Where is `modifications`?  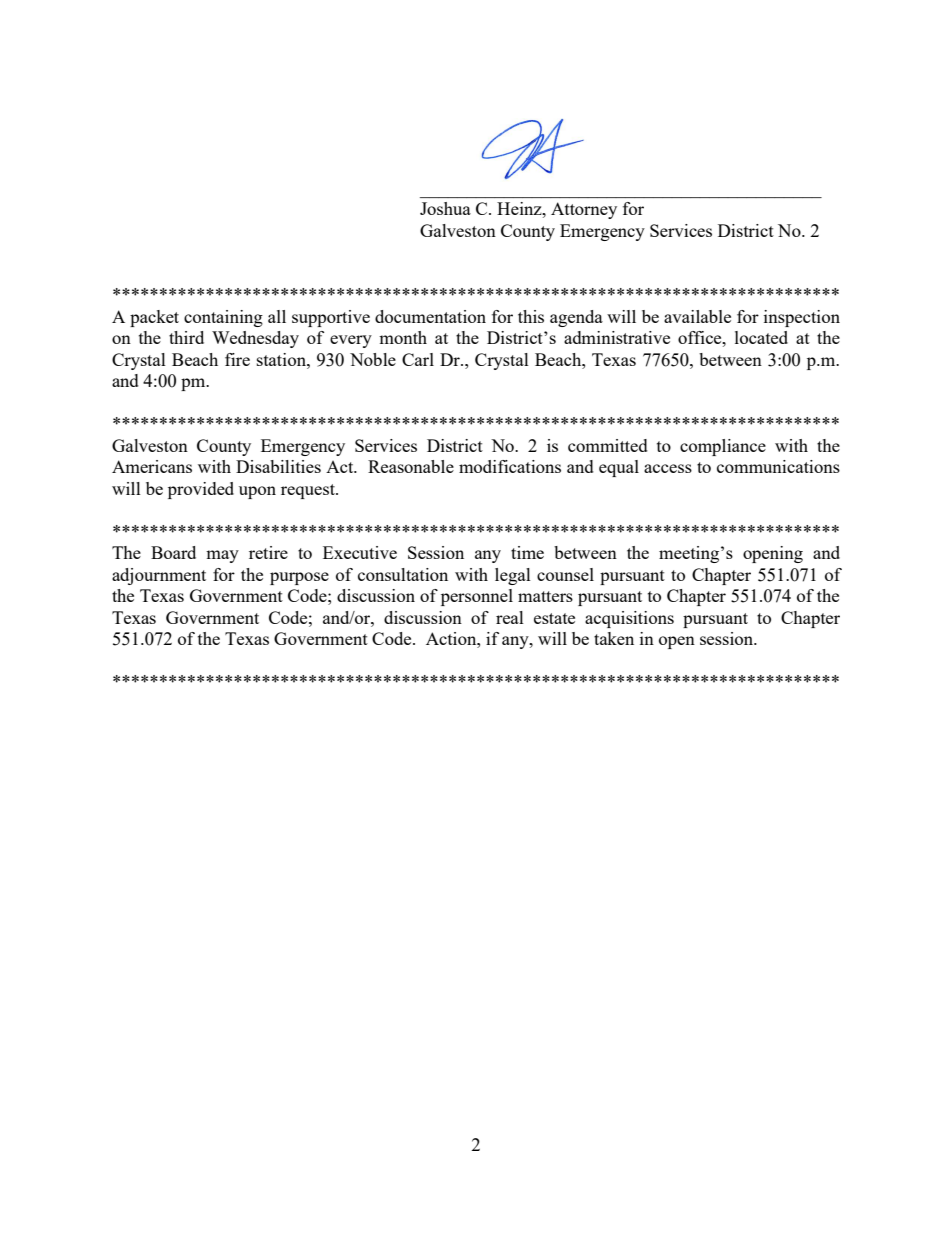 modifications is located at coordinates (510, 466).
